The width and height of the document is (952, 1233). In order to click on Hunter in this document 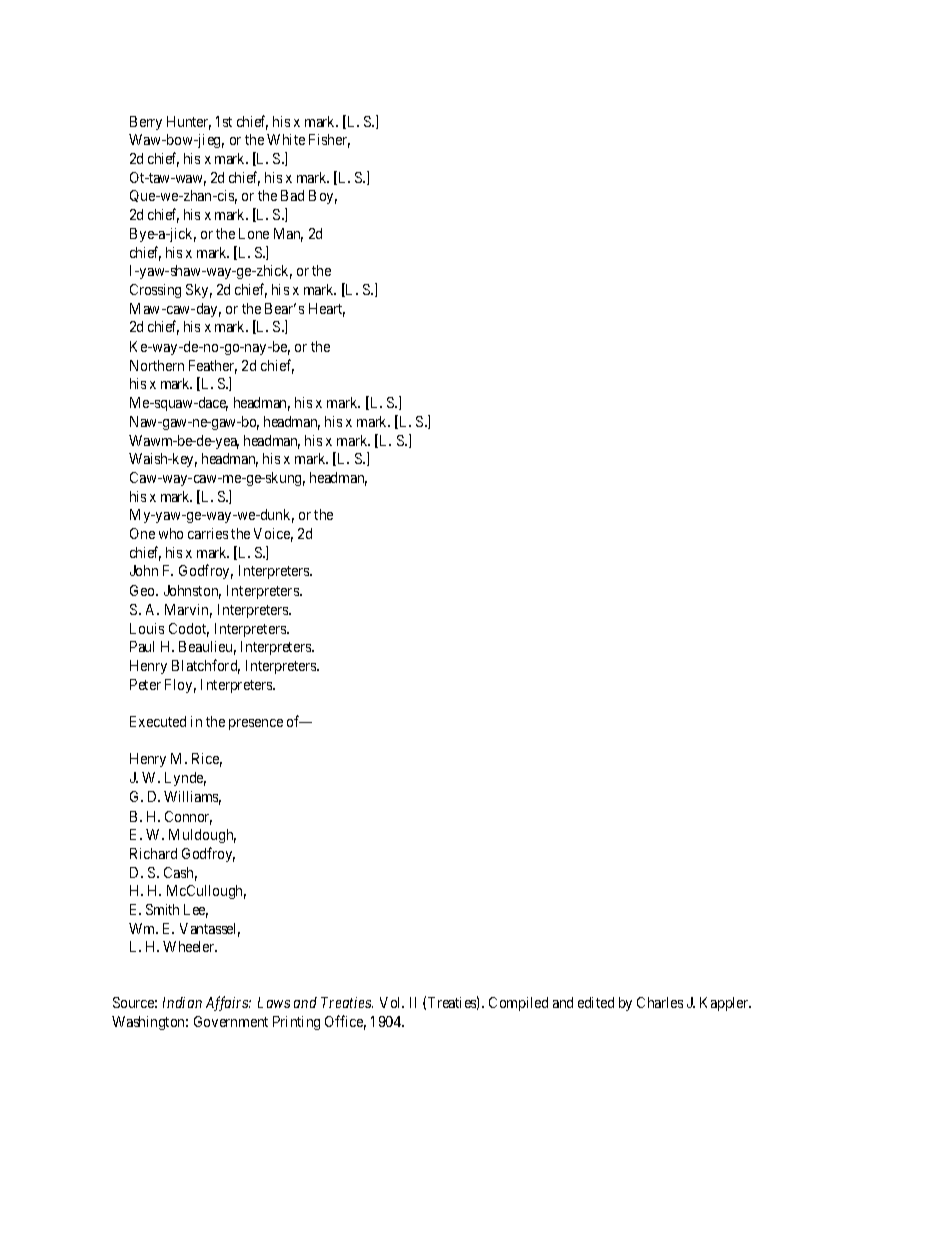, I will do `click(189, 123)`.
